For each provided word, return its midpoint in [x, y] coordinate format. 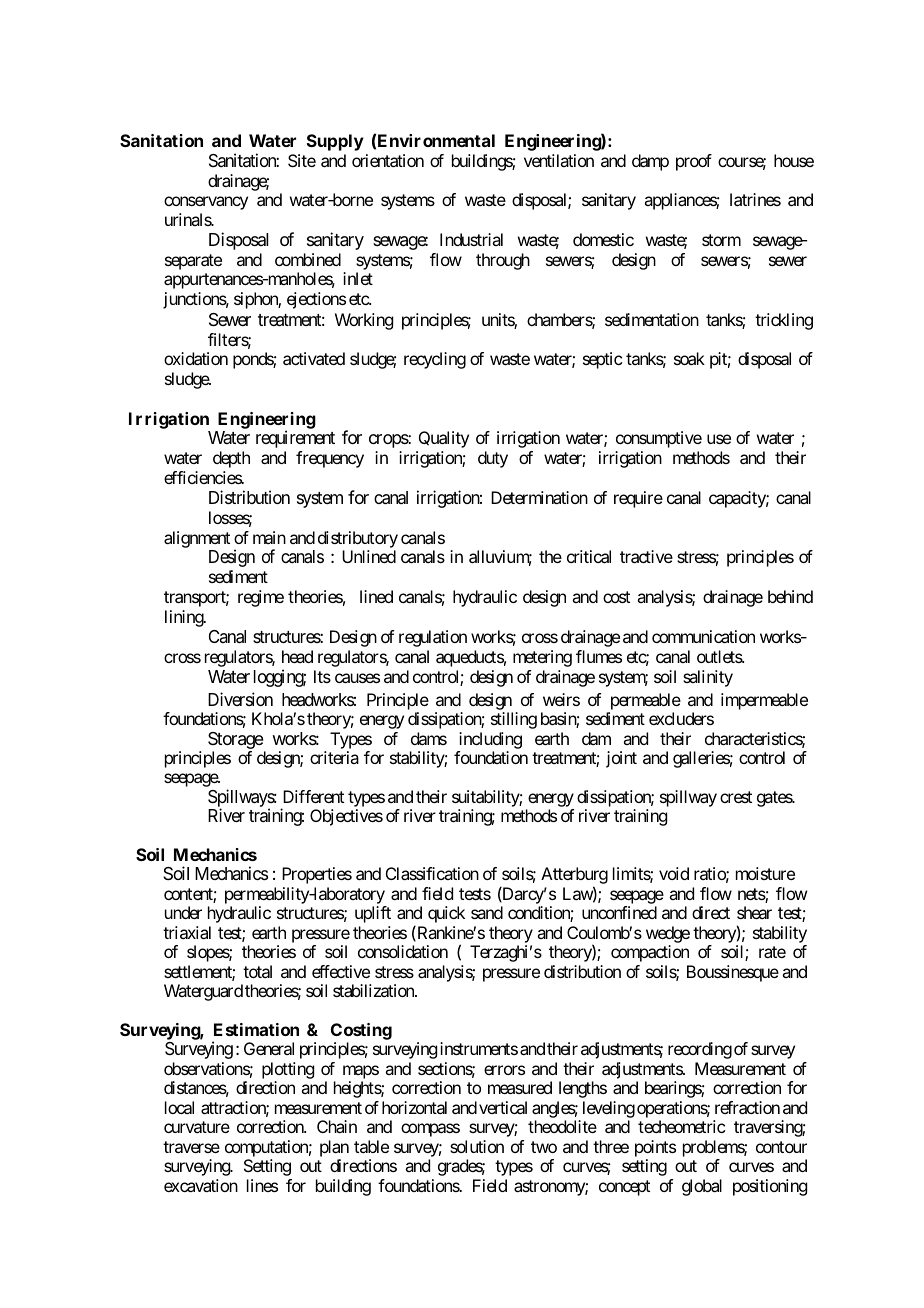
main [269, 537]
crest [736, 797]
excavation [201, 1185]
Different [313, 796]
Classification [432, 873]
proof [694, 162]
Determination [539, 497]
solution [477, 1146]
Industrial [471, 239]
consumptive [659, 439]
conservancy [206, 203]
